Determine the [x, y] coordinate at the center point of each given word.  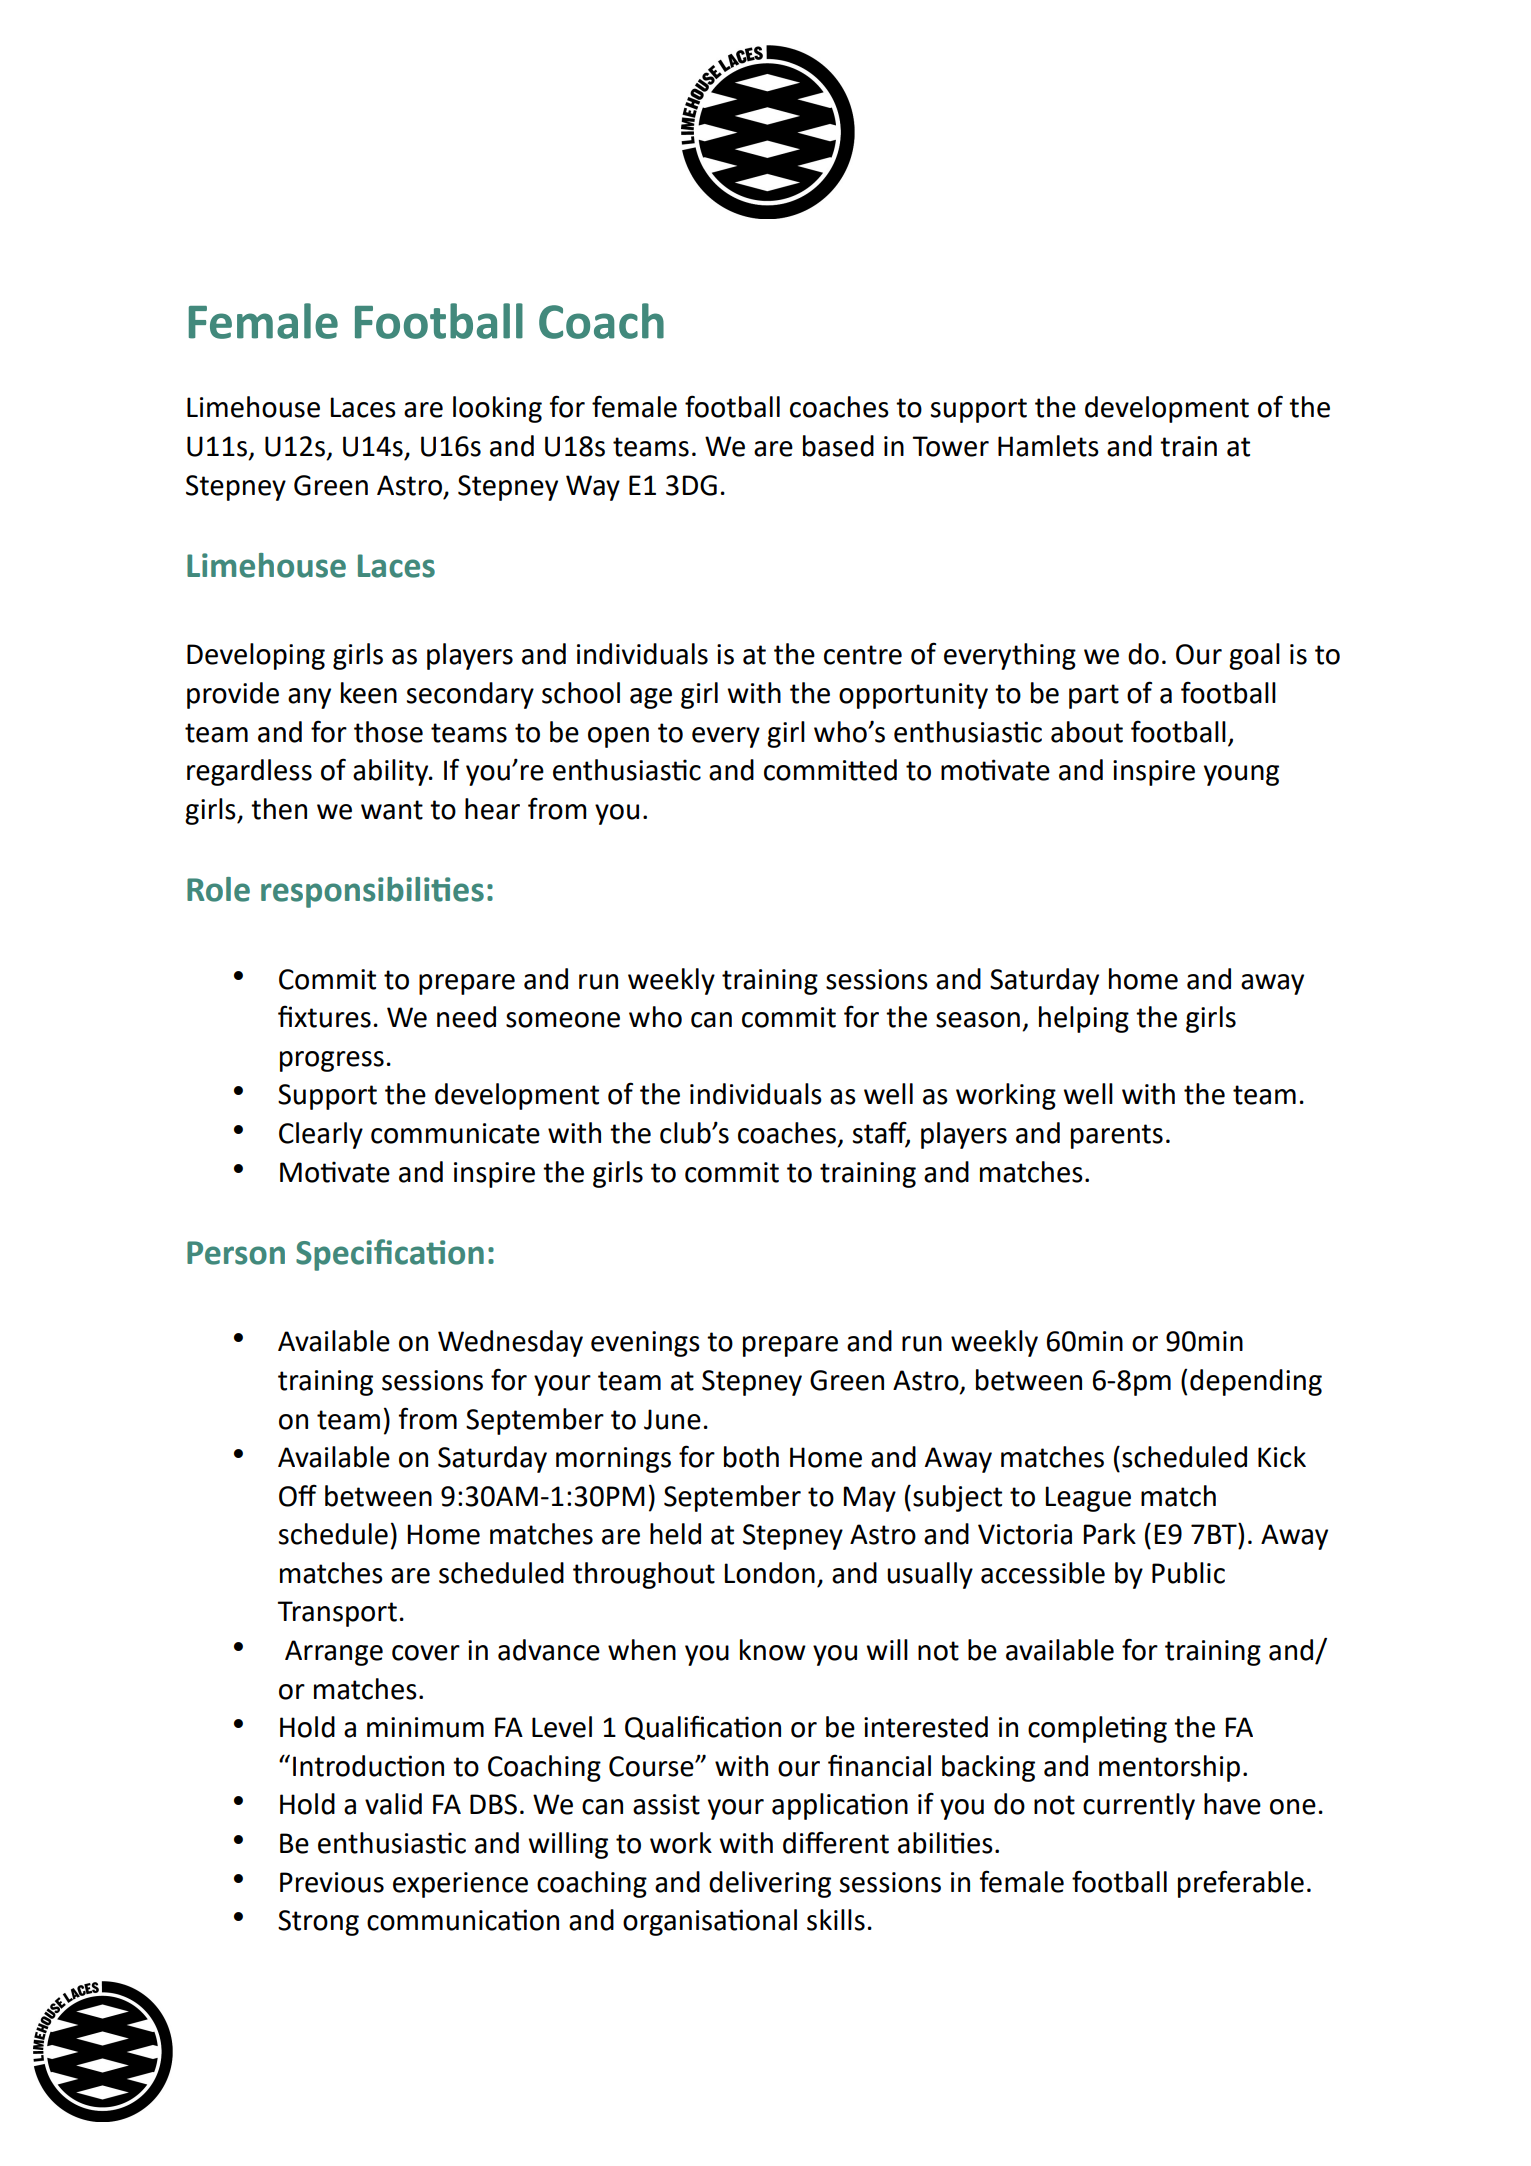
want [392, 810]
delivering [770, 1884]
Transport [337, 1614]
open [618, 737]
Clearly [321, 1135]
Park [1110, 1534]
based [838, 446]
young [1241, 775]
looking [497, 409]
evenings [645, 1344]
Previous [332, 1882]
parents [1117, 1136]
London [770, 1573]
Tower [950, 446]
